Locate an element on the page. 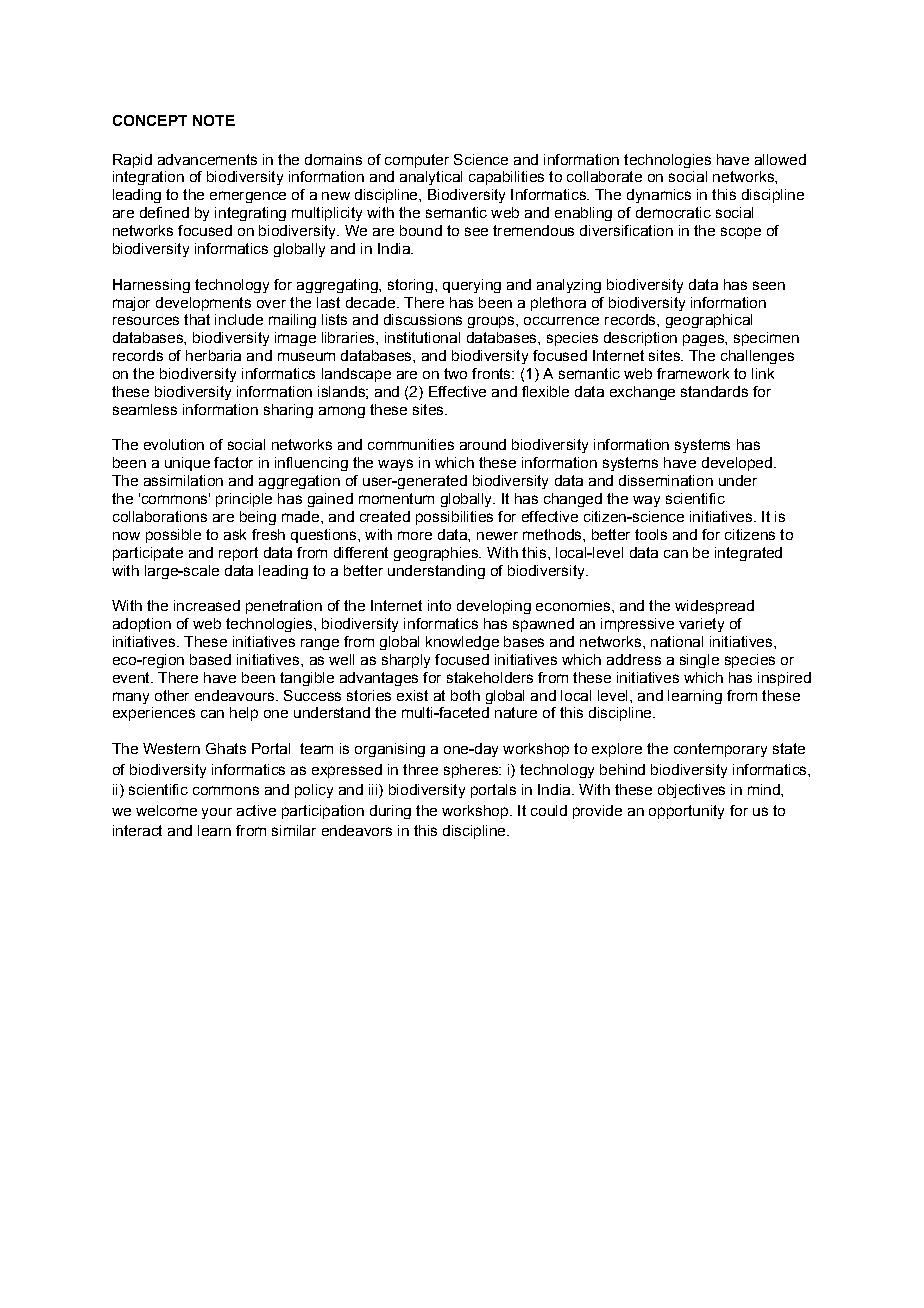 Image resolution: width=924 pixels, height=1308 pixels. into is located at coordinates (439, 605).
